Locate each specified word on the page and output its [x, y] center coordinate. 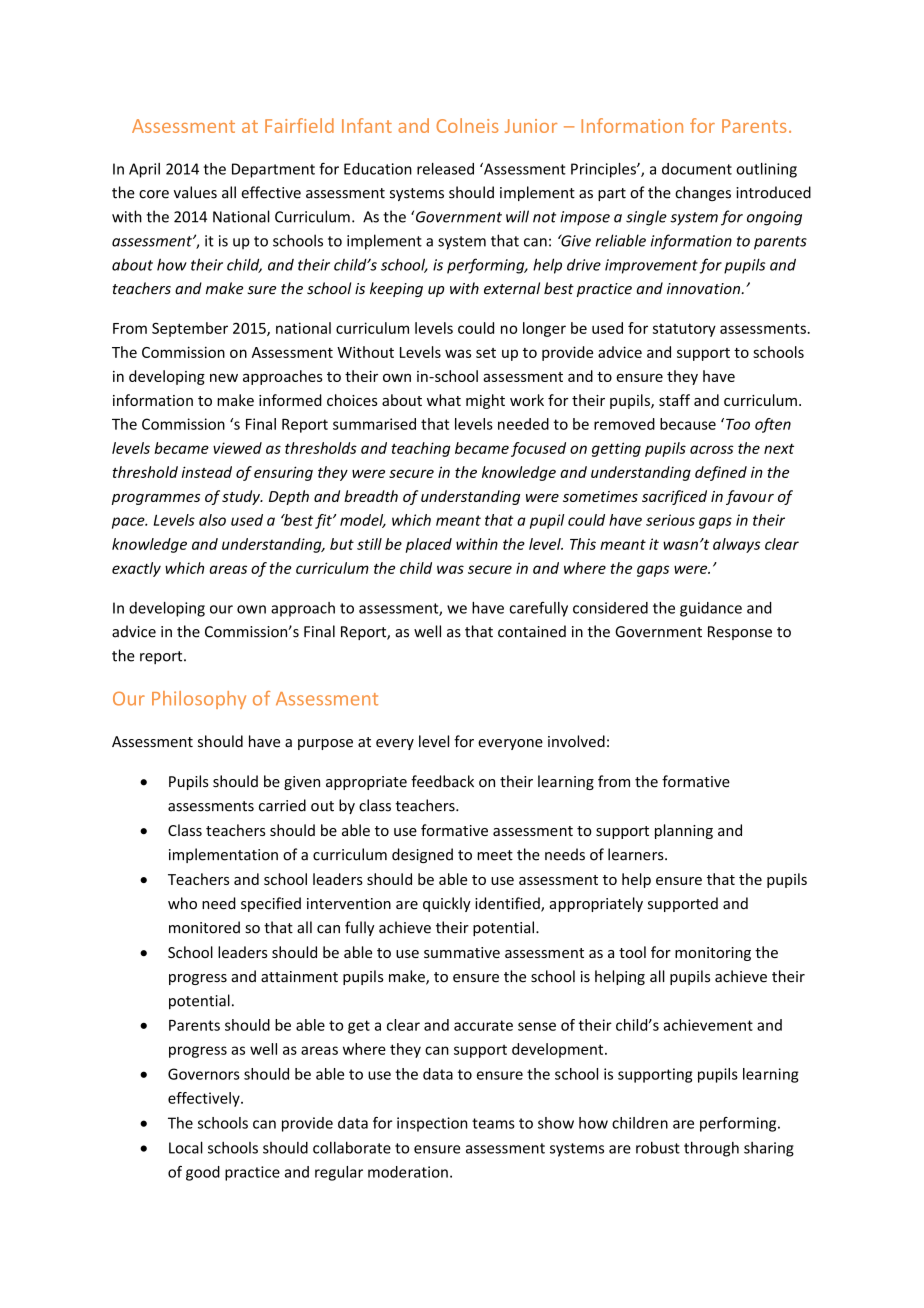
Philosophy [199, 700]
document [697, 169]
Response [740, 633]
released [445, 169]
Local [186, 1147]
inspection [432, 1124]
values [195, 192]
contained [532, 631]
